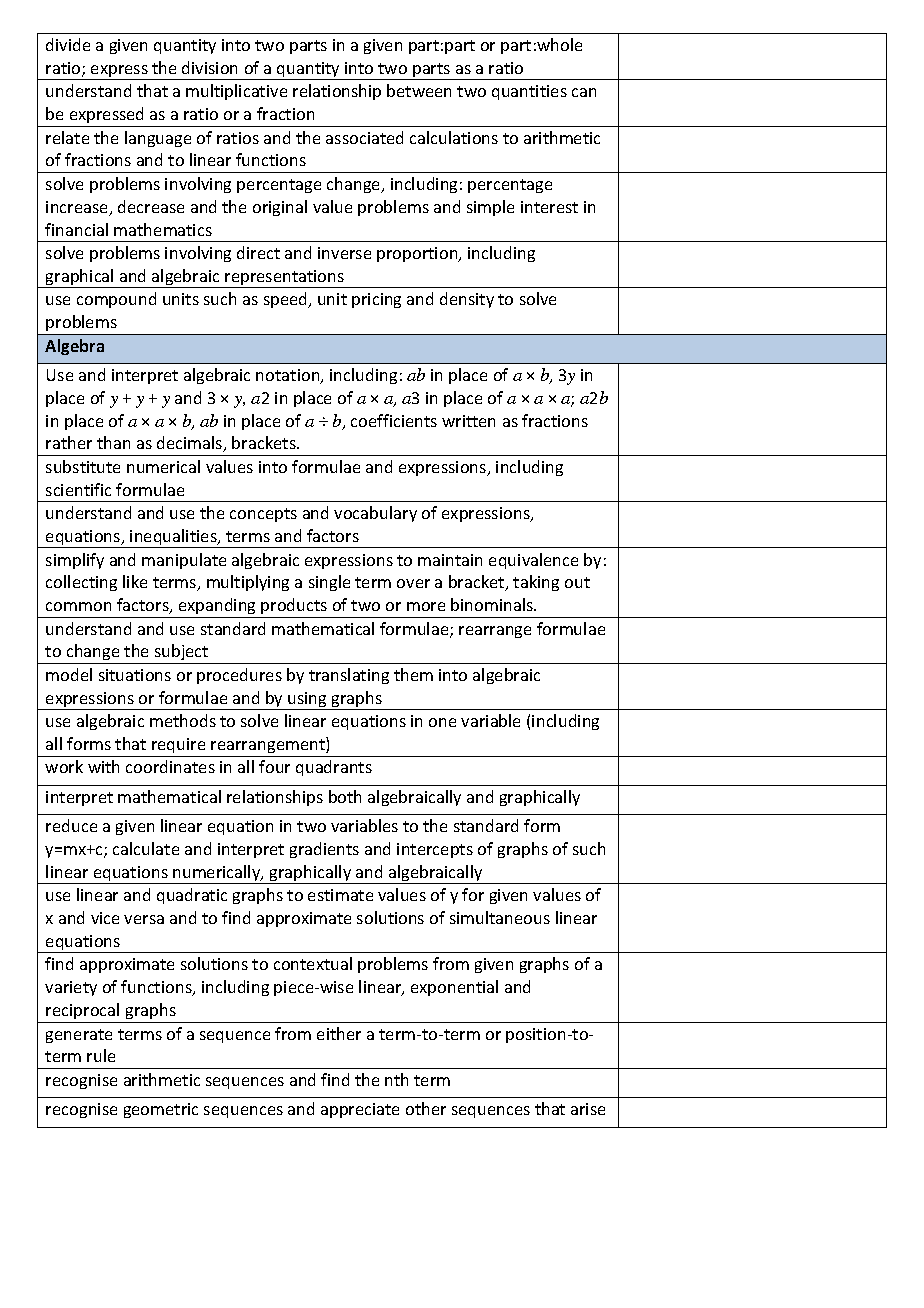 Image resolution: width=924 pixels, height=1308 pixels. I want to click on like, so click(135, 581).
